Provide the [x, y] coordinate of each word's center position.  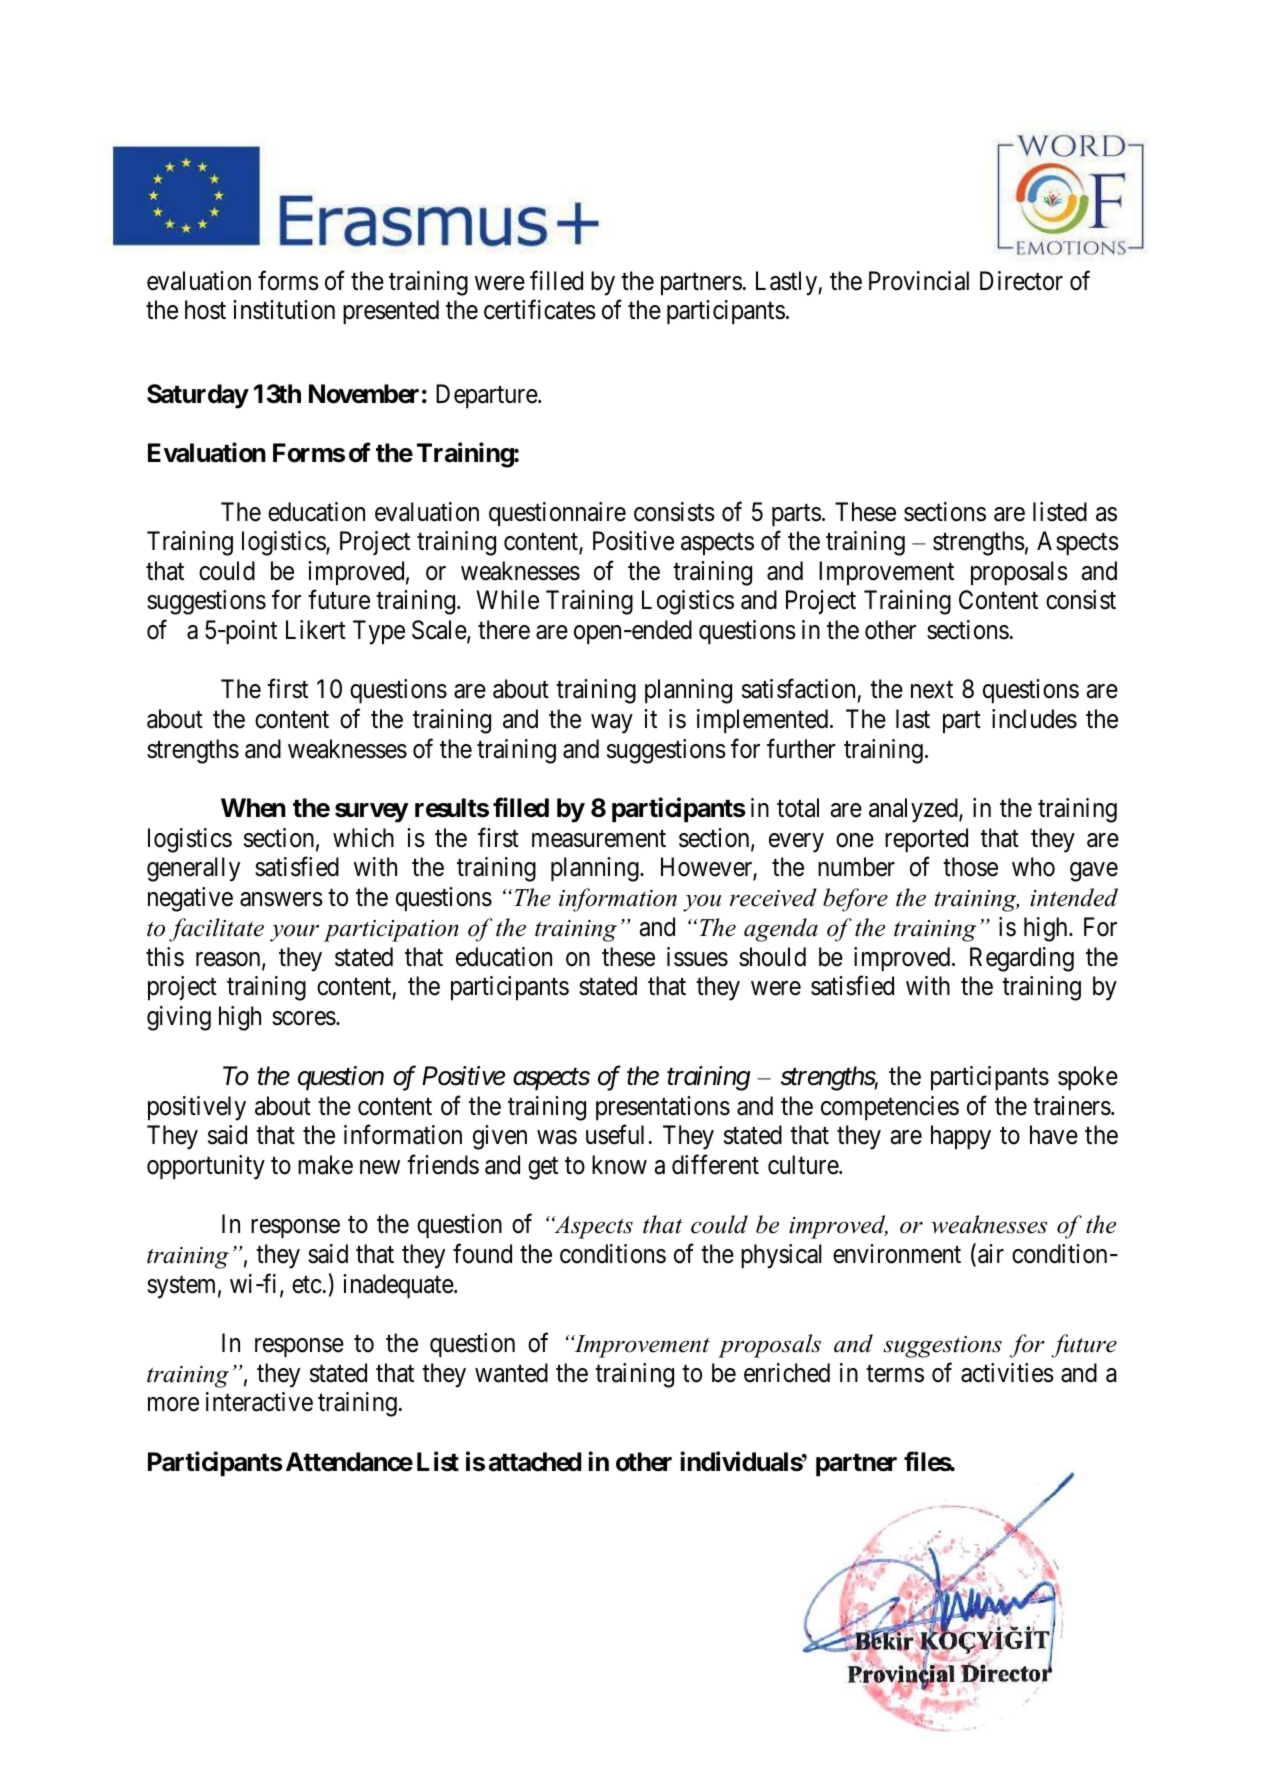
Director [1021, 281]
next [932, 690]
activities [1007, 1373]
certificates [540, 310]
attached [535, 1462]
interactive [259, 1402]
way [612, 724]
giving [179, 1018]
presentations [663, 1108]
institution [284, 310]
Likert [316, 630]
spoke [1088, 1078]
